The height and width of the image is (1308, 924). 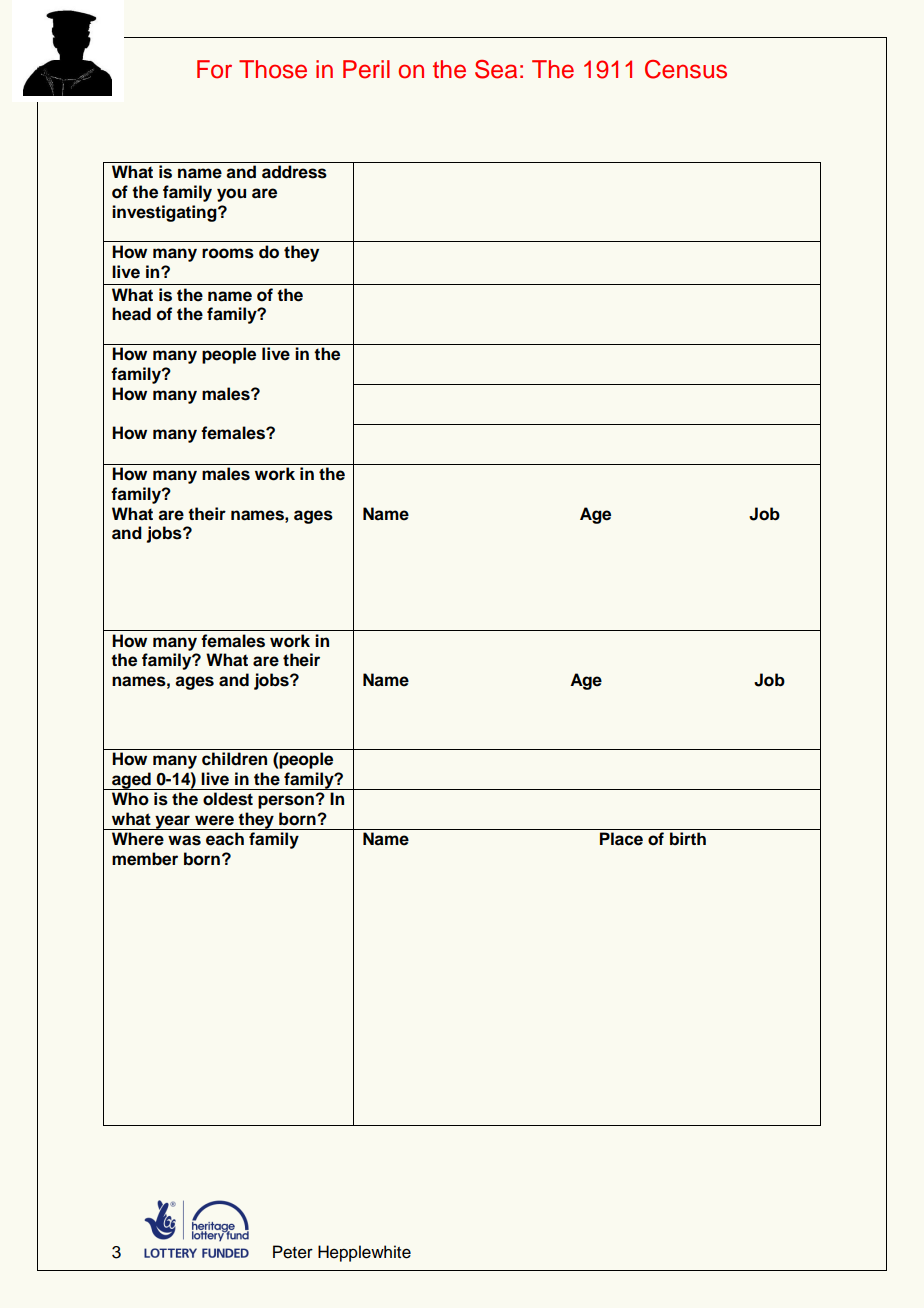 I want to click on Census, so click(x=686, y=69).
